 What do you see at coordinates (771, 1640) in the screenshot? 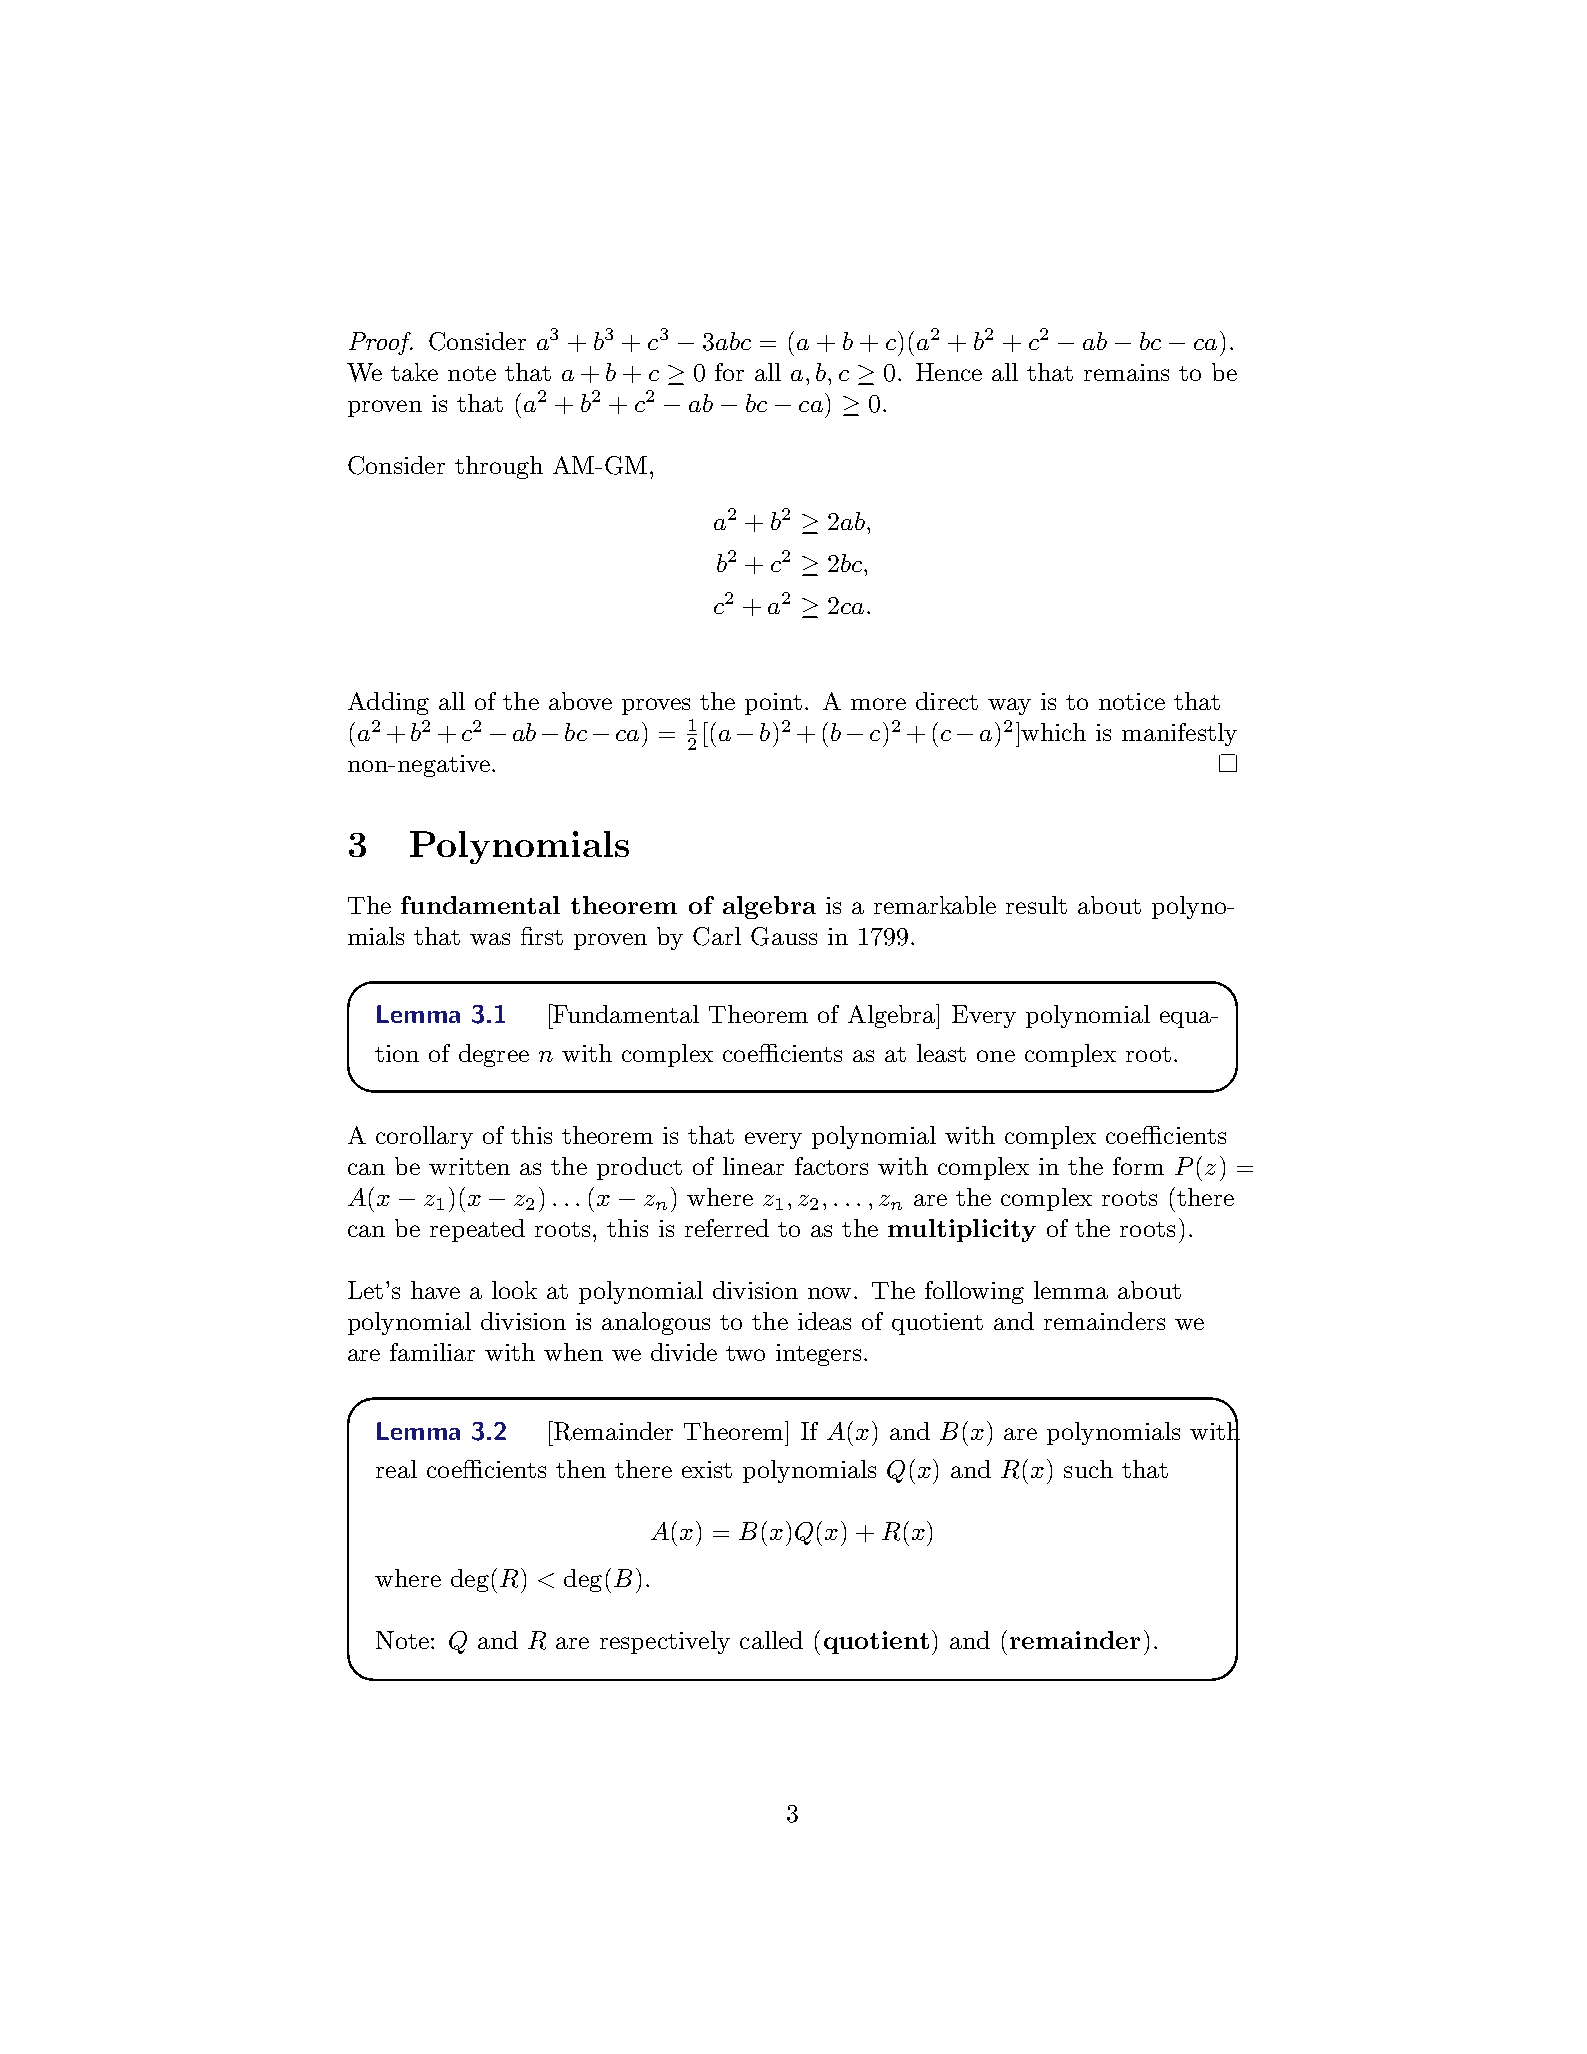
I see `called` at bounding box center [771, 1640].
